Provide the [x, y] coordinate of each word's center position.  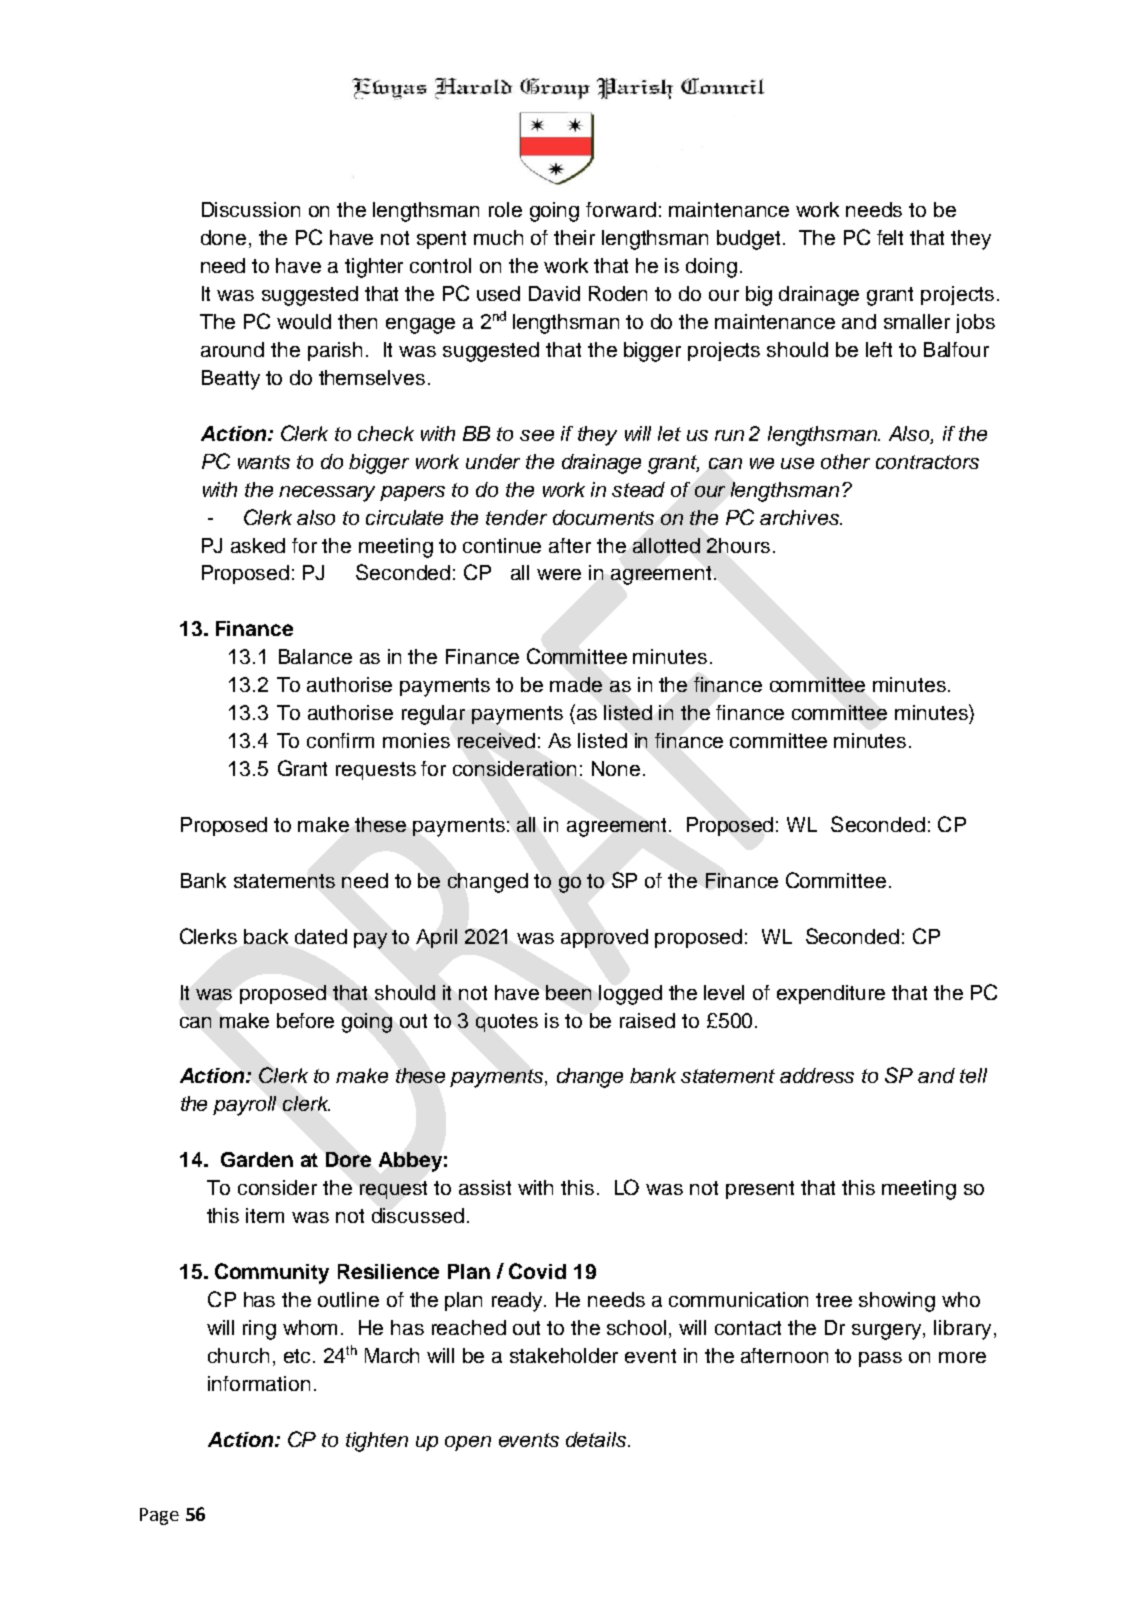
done [223, 237]
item [265, 1215]
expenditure [831, 994]
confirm [340, 740]
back [266, 936]
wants [264, 462]
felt [890, 237]
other [845, 461]
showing [897, 1302]
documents [603, 517]
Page [159, 1516]
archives [801, 517]
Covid [537, 1271]
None [616, 768]
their [574, 237]
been [568, 992]
